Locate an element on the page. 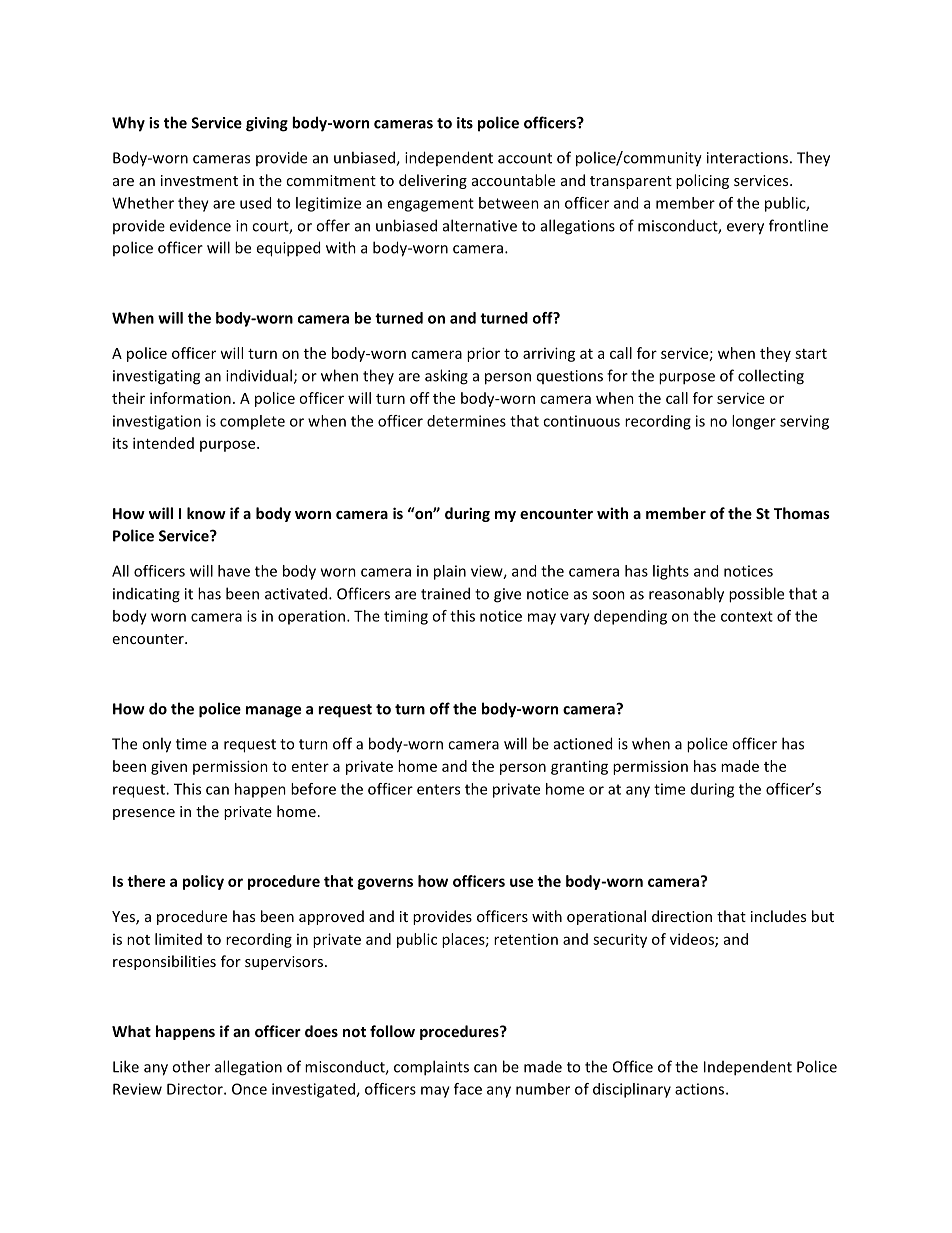  face is located at coordinates (468, 1089).
